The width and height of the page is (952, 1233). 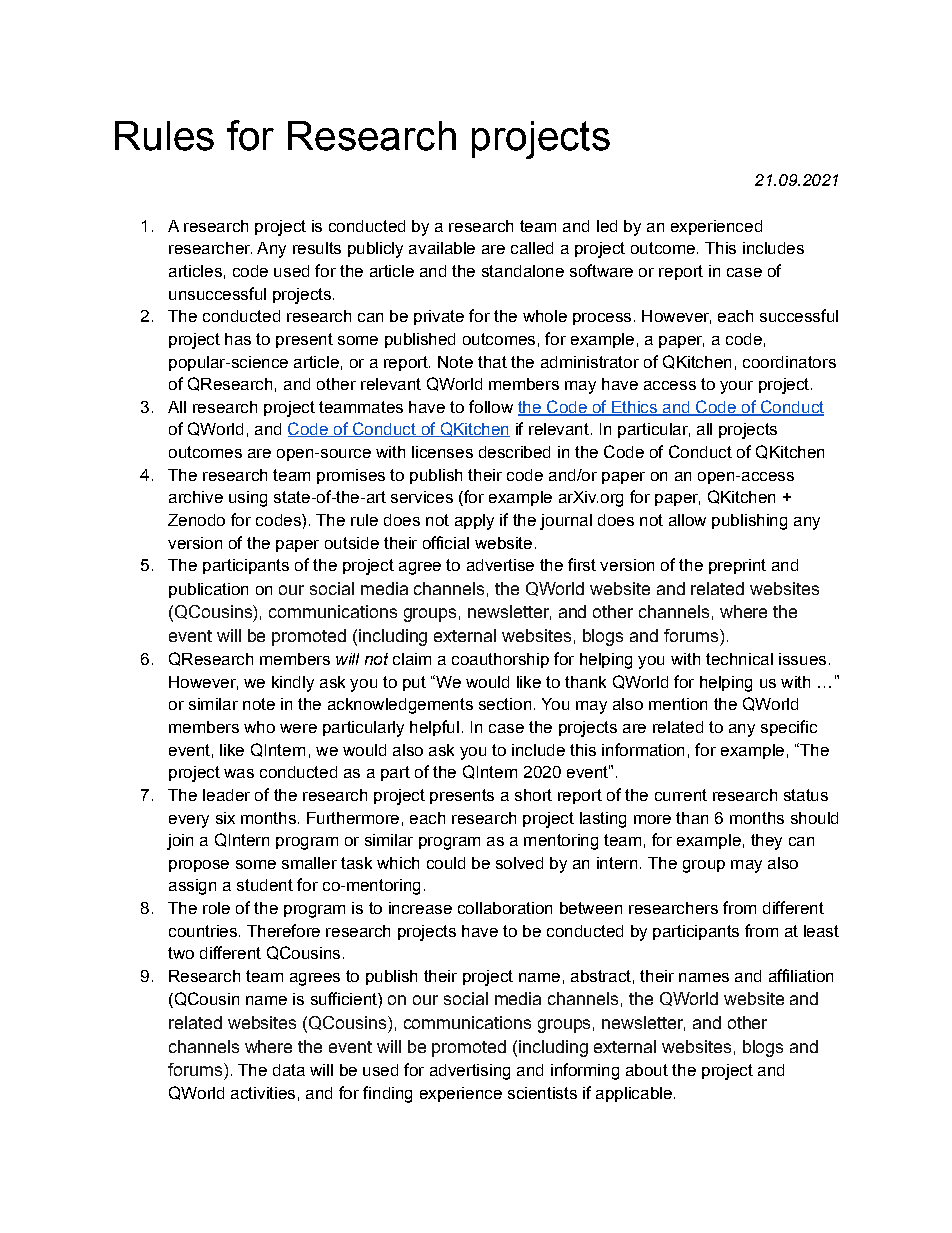 What do you see at coordinates (289, 1070) in the page?
I see `data` at bounding box center [289, 1070].
